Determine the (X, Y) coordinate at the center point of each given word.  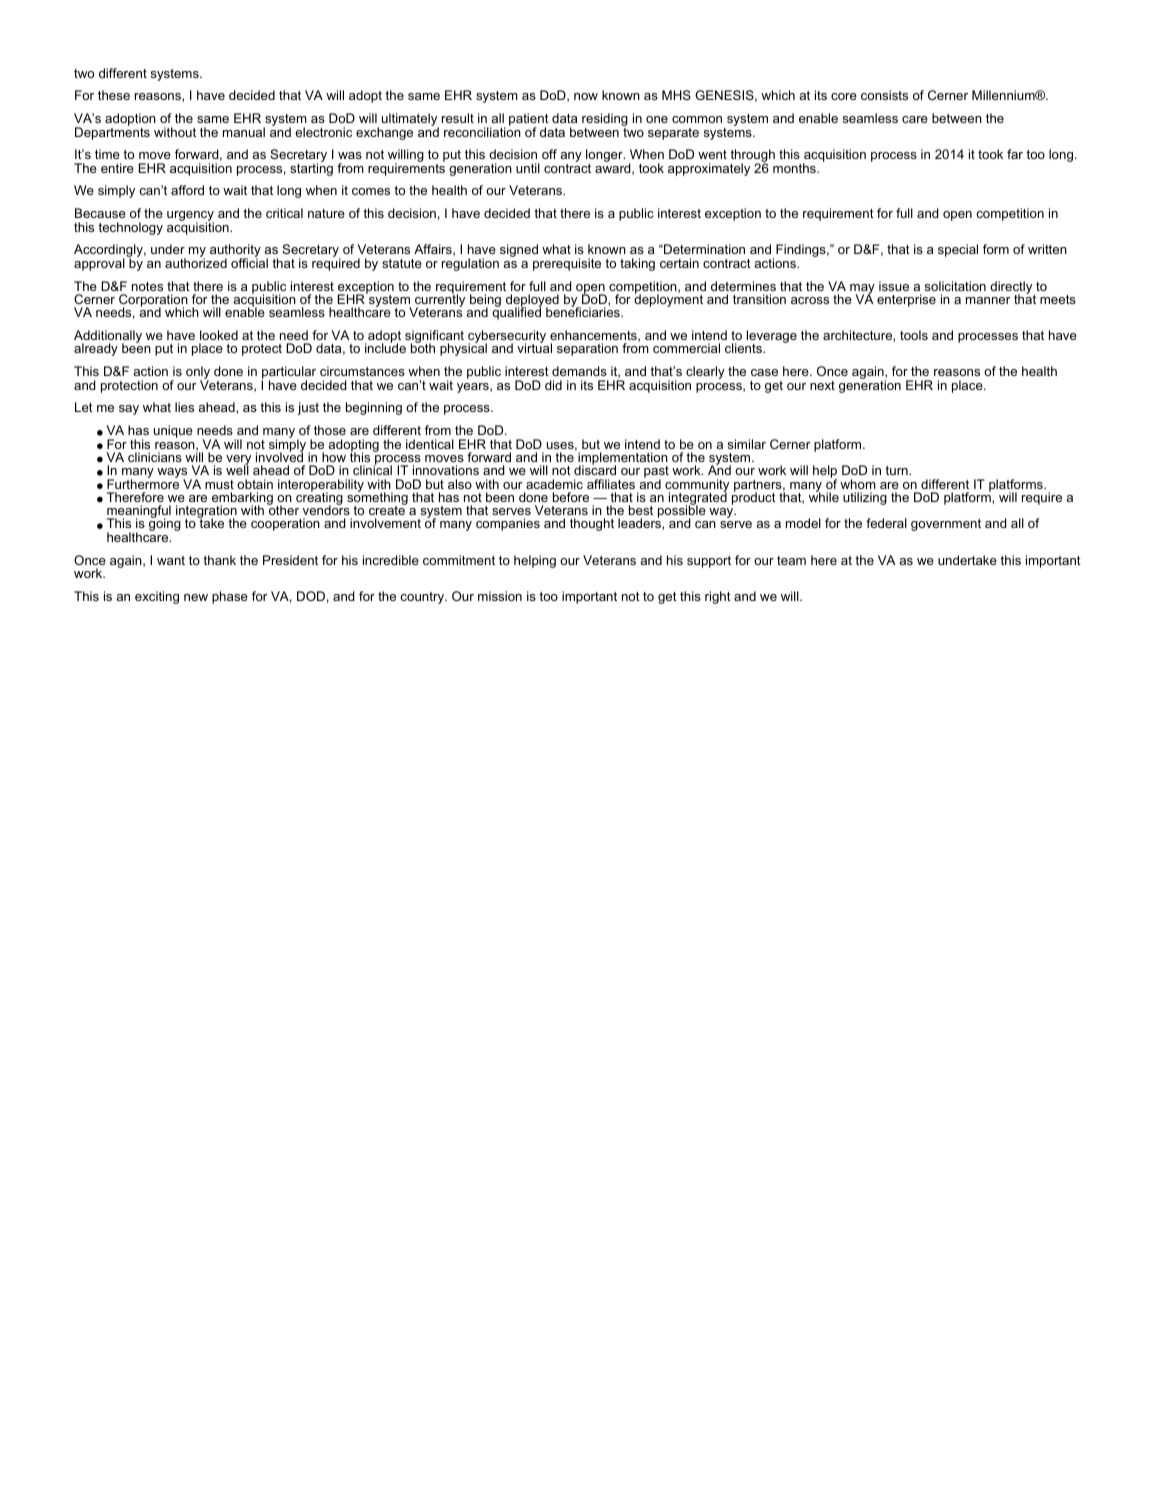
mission (500, 596)
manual (244, 132)
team (791, 560)
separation (587, 349)
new (196, 597)
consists (884, 95)
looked (219, 335)
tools (914, 335)
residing (605, 121)
